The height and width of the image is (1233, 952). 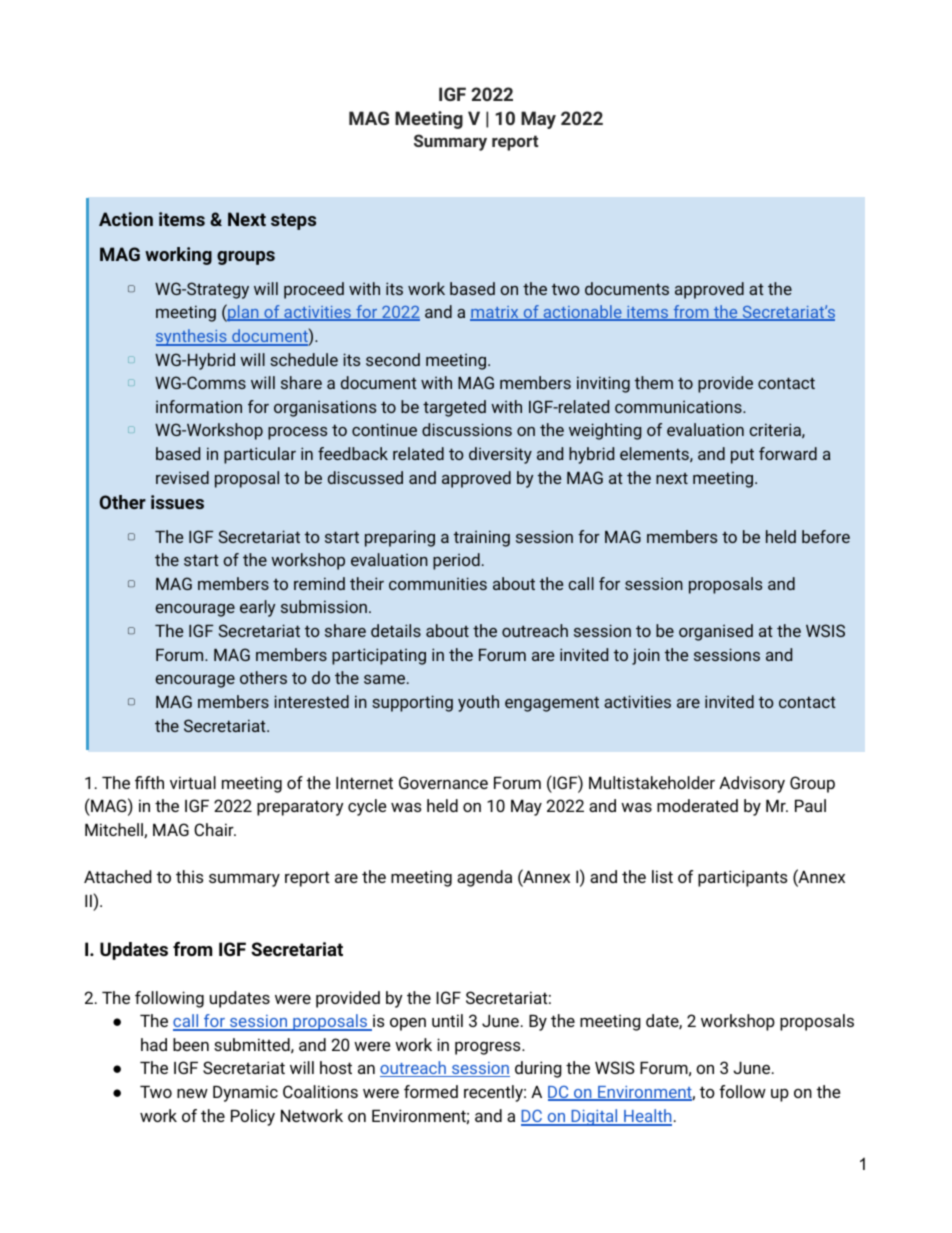 What do you see at coordinates (293, 221) in the image?
I see `steps` at bounding box center [293, 221].
